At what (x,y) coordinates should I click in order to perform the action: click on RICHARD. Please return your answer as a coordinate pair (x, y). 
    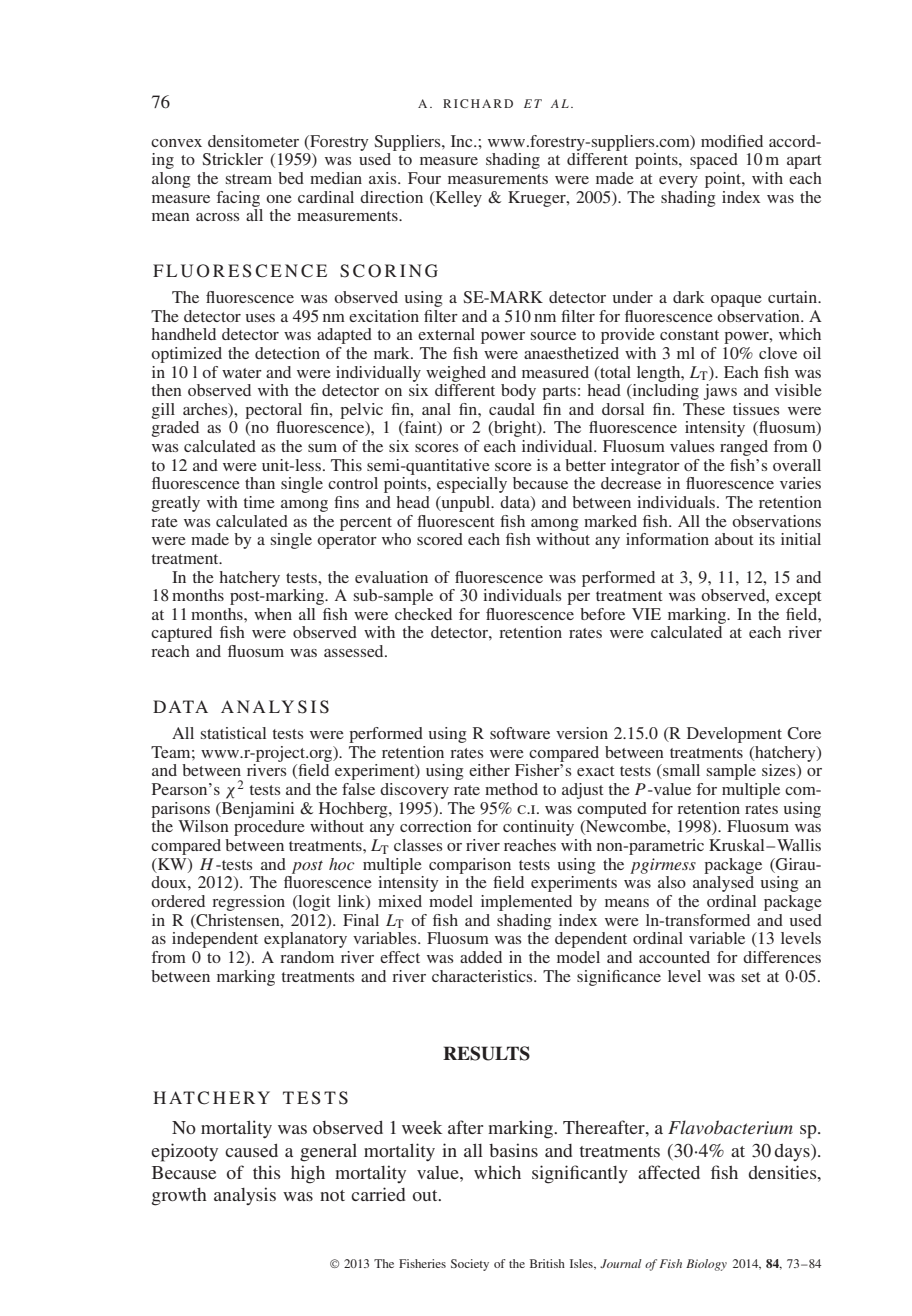
    Looking at the image, I should click on (478, 103).
